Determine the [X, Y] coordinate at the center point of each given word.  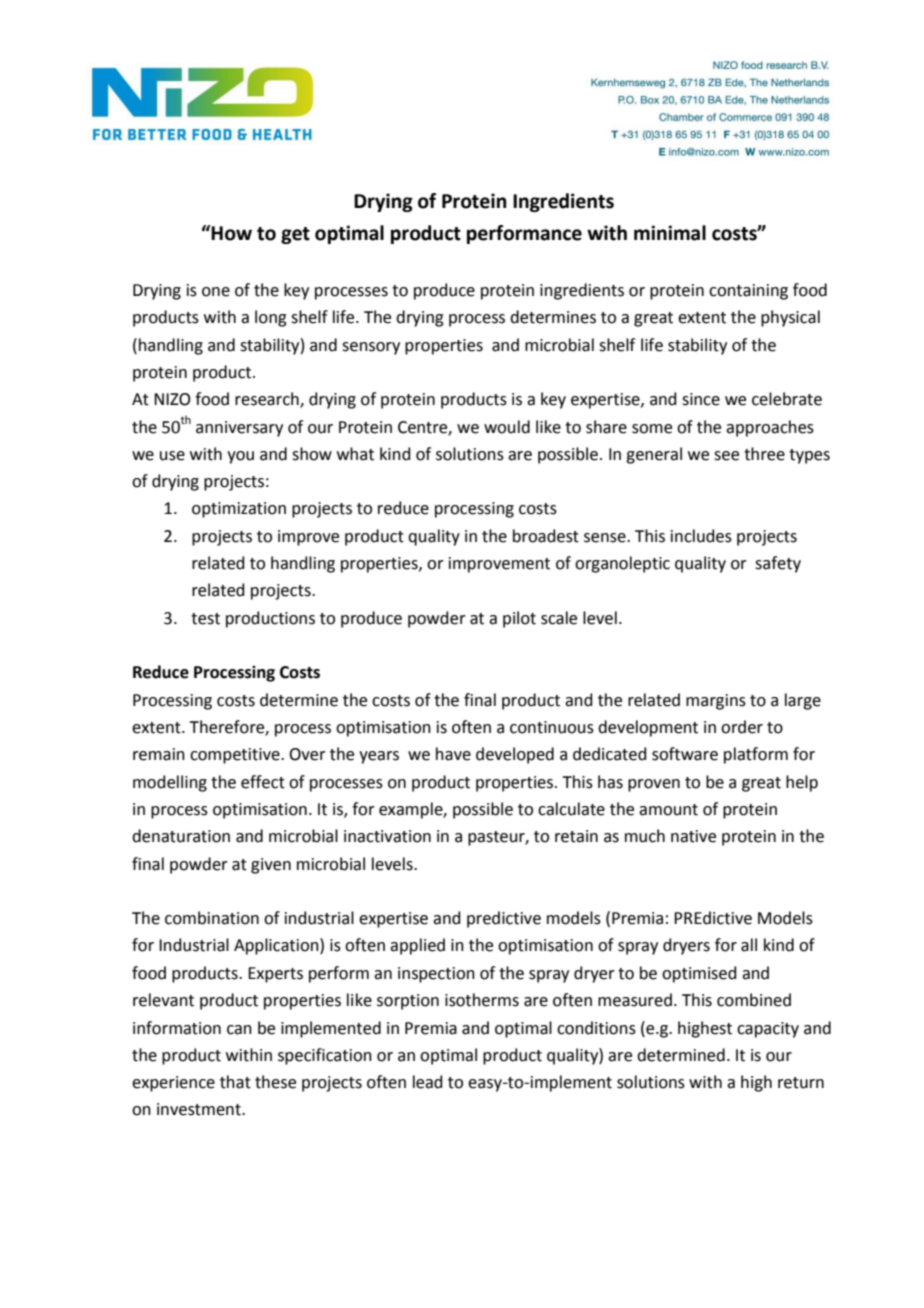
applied [417, 946]
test [205, 619]
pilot [519, 619]
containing [748, 292]
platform [756, 755]
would [507, 427]
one [216, 292]
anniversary [239, 429]
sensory [371, 348]
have [453, 754]
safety [778, 564]
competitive [236, 756]
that [235, 1082]
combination [212, 918]
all [749, 945]
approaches [770, 428]
